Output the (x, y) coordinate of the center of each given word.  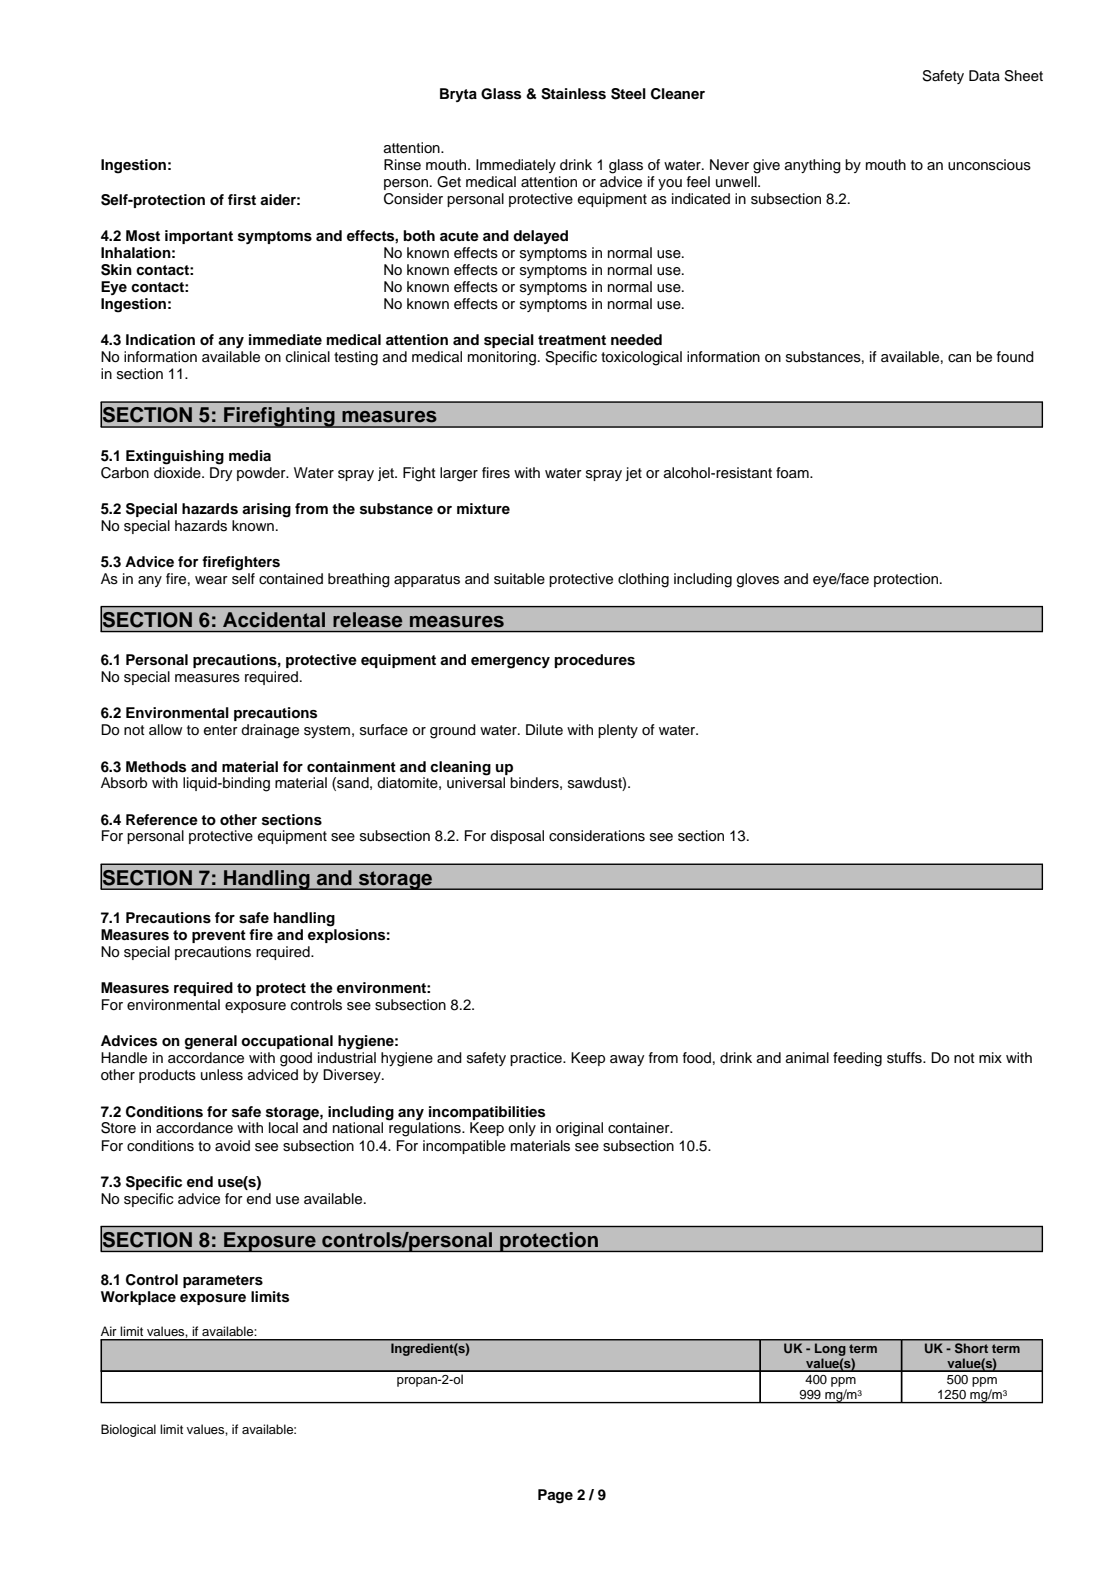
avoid (232, 1145)
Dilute (544, 729)
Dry (221, 472)
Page (555, 1496)
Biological (128, 1430)
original (579, 1129)
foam (793, 473)
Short (971, 1348)
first (242, 200)
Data (984, 75)
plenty (618, 731)
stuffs (905, 1058)
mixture (483, 508)
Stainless (573, 94)
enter (221, 730)
